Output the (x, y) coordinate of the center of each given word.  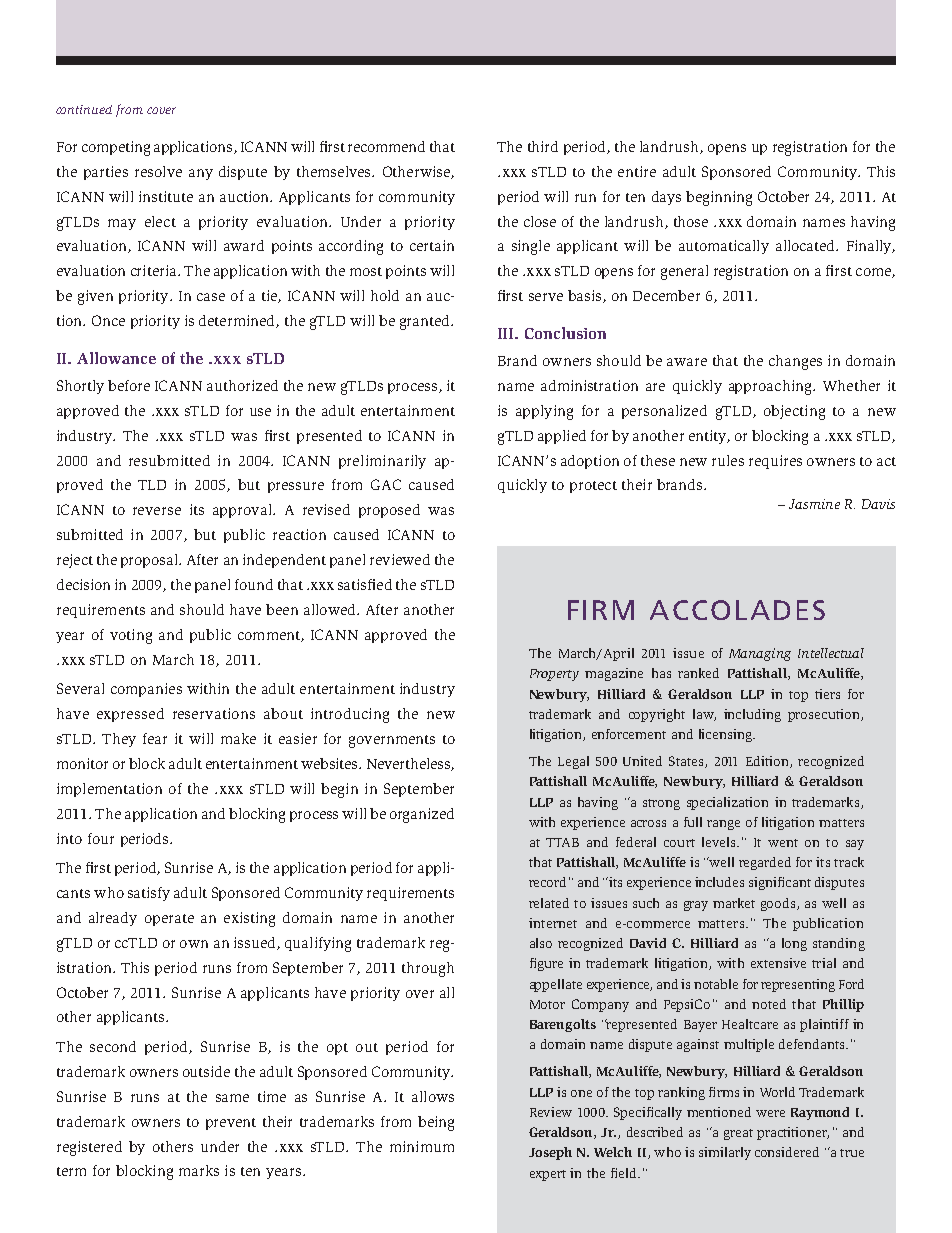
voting (131, 636)
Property (554, 675)
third (543, 146)
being (436, 1123)
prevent (231, 1124)
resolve (158, 171)
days (666, 198)
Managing (760, 654)
